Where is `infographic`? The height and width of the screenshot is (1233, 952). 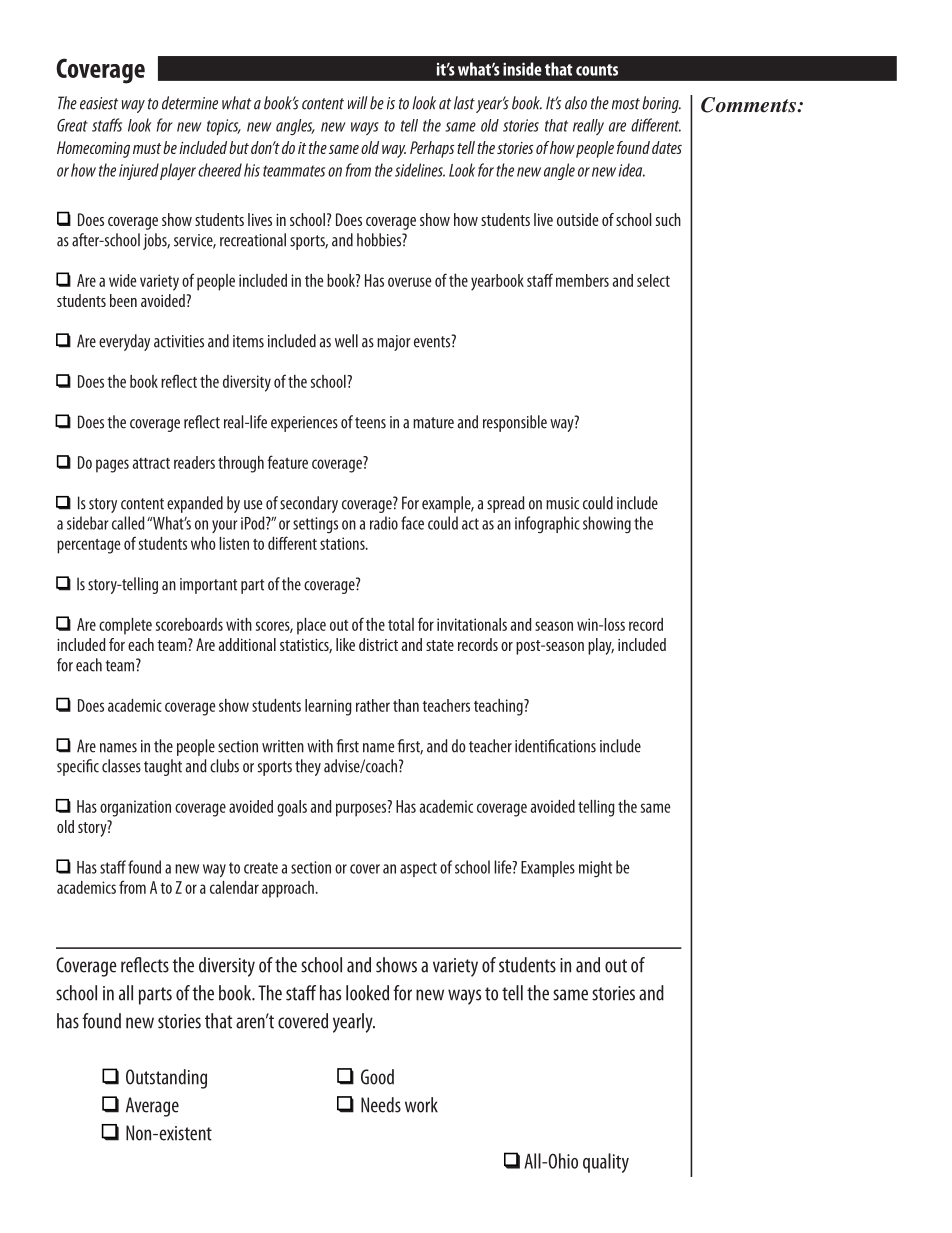
infographic is located at coordinates (547, 524).
